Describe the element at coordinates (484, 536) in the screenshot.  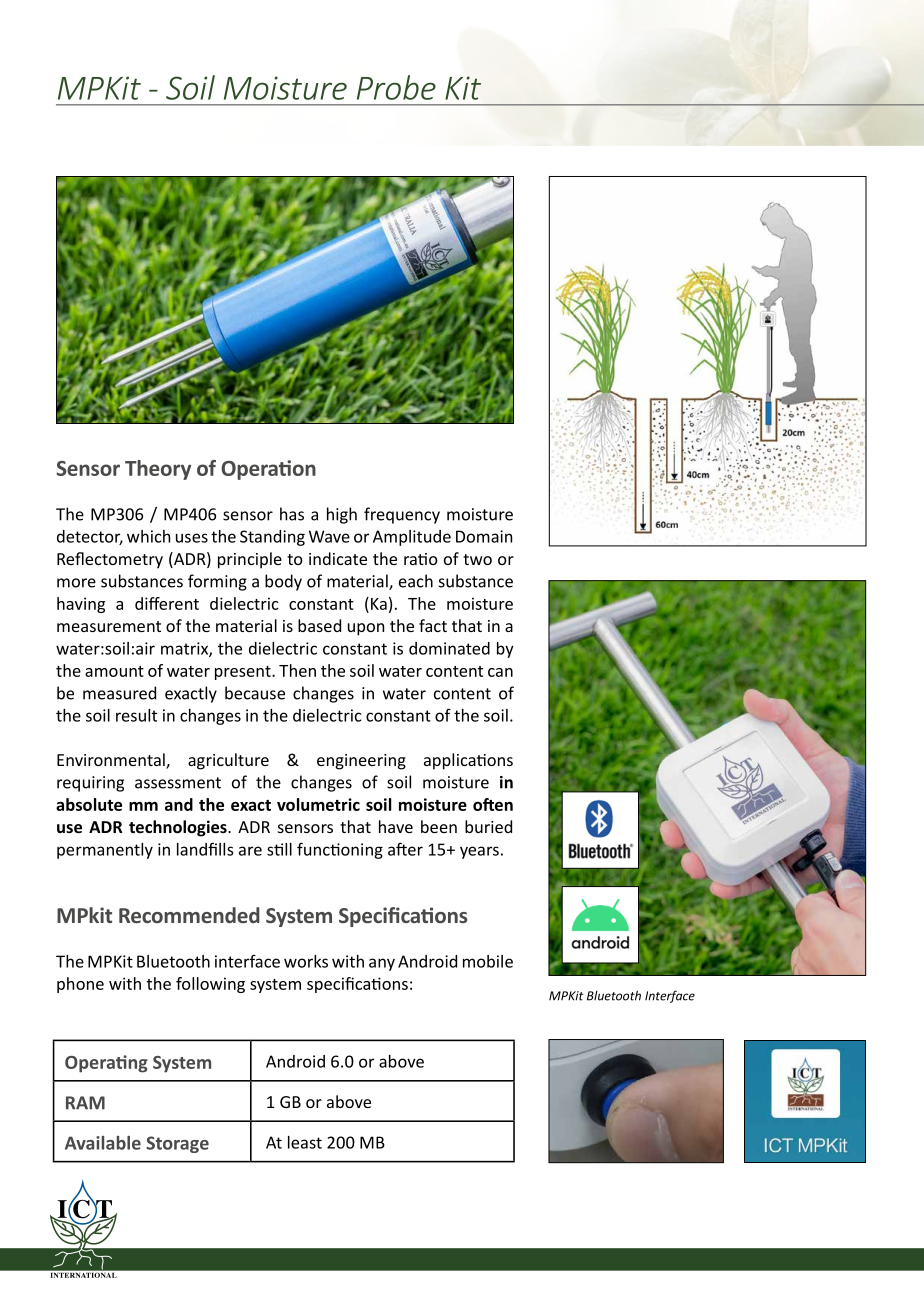
I see `Domain` at that location.
